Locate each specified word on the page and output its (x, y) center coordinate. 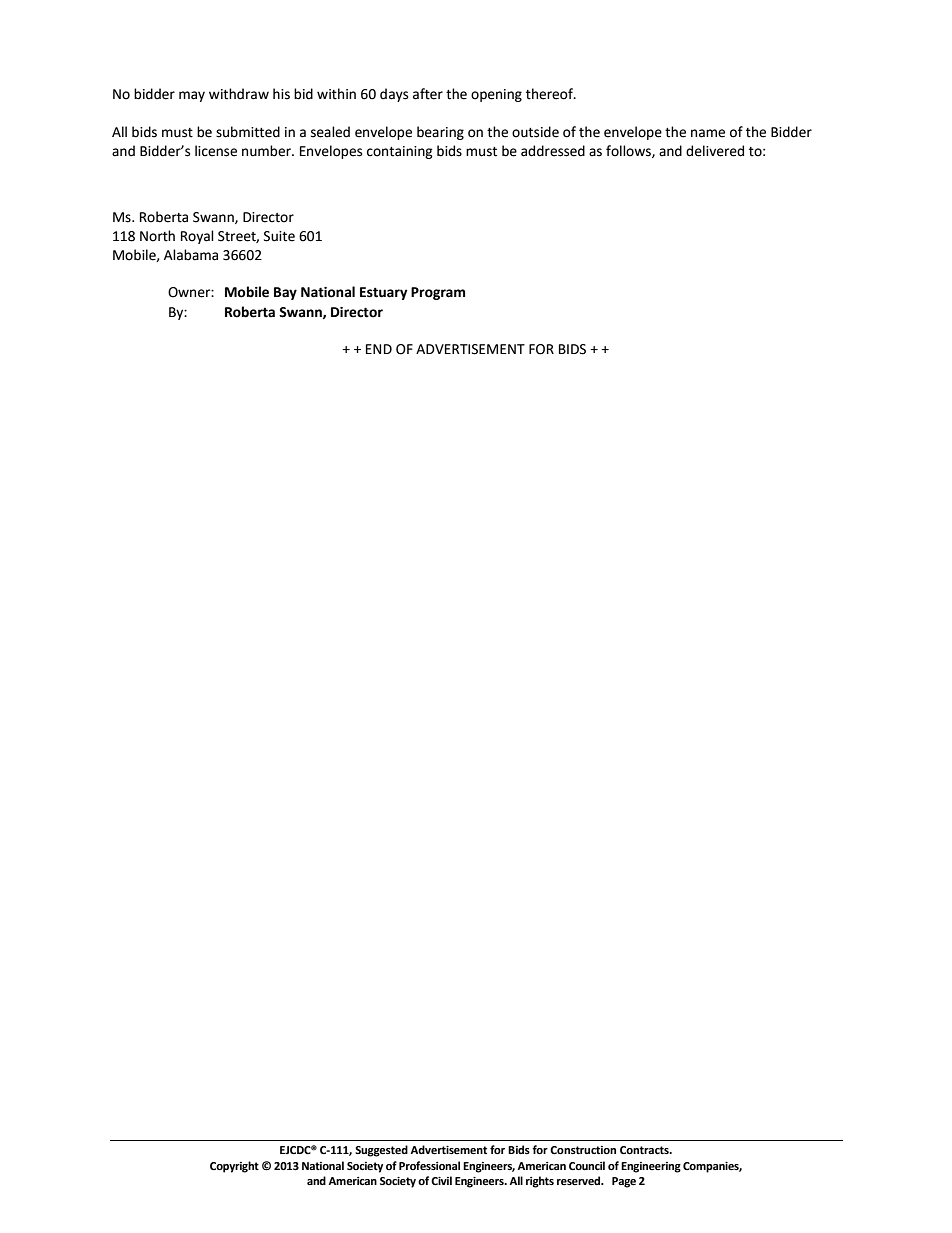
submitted (248, 132)
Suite (279, 236)
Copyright (234, 1167)
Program (438, 293)
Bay (285, 293)
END (379, 349)
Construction (583, 1150)
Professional (429, 1166)
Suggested (381, 1151)
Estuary (384, 293)
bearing (440, 133)
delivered (715, 151)
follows (629, 151)
